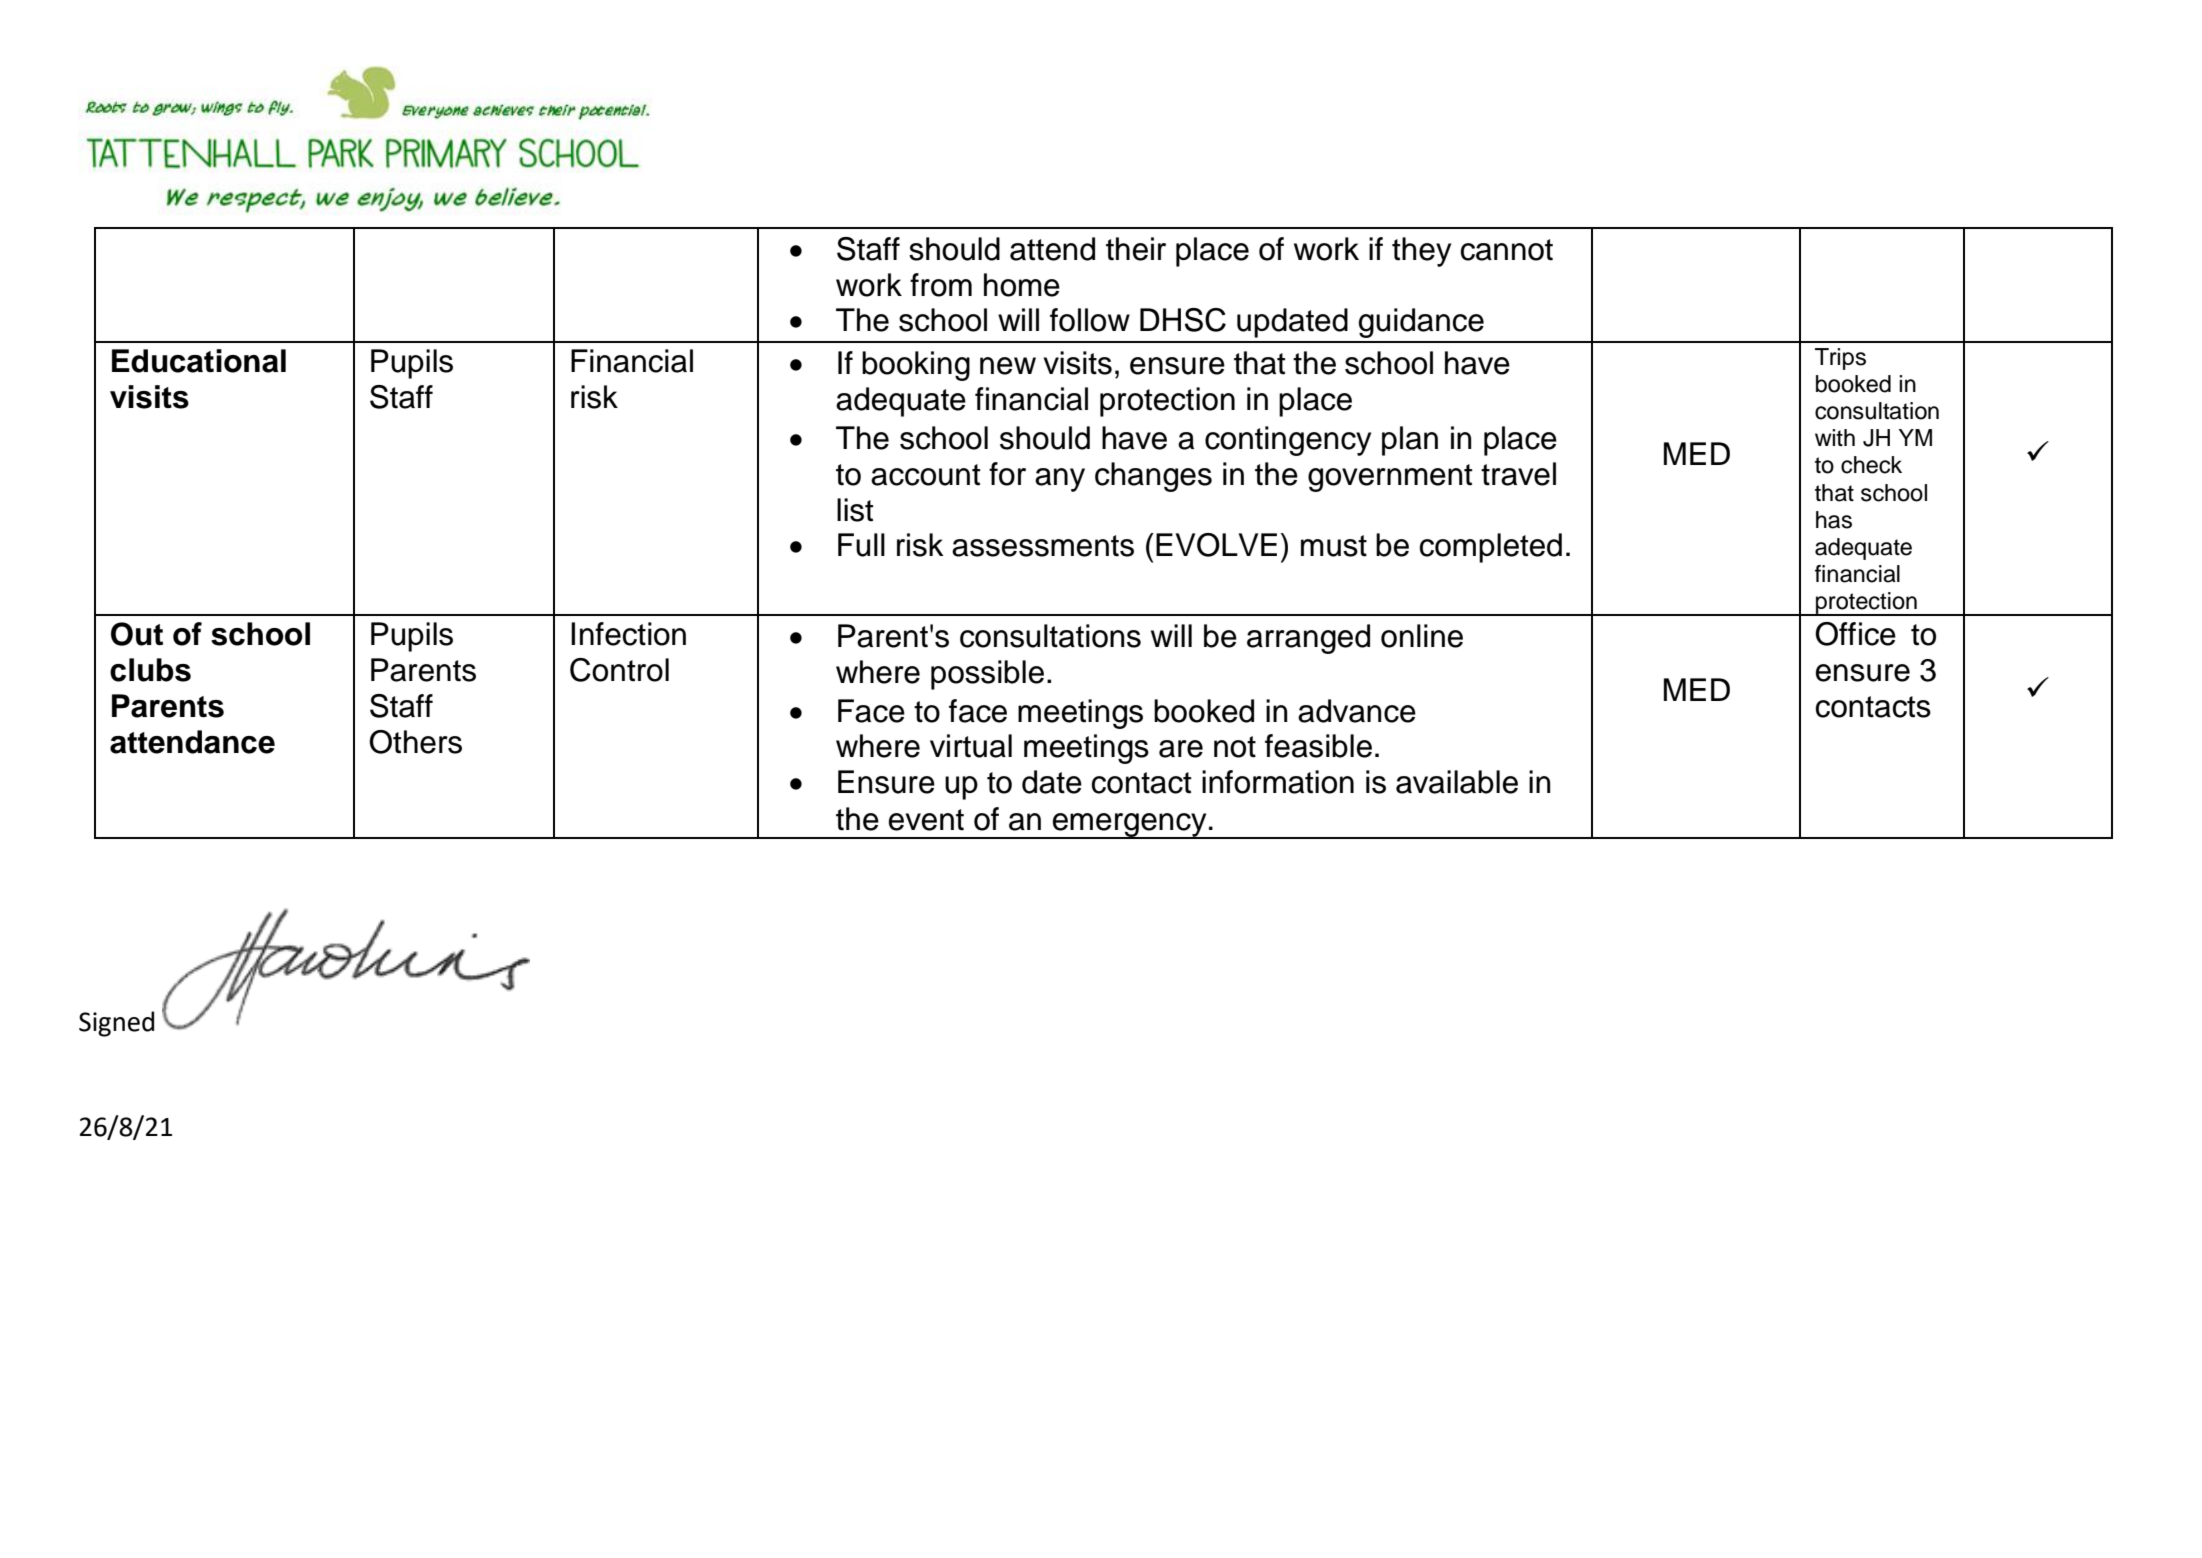  Describe the element at coordinates (855, 510) in the document. I see `list` at that location.
